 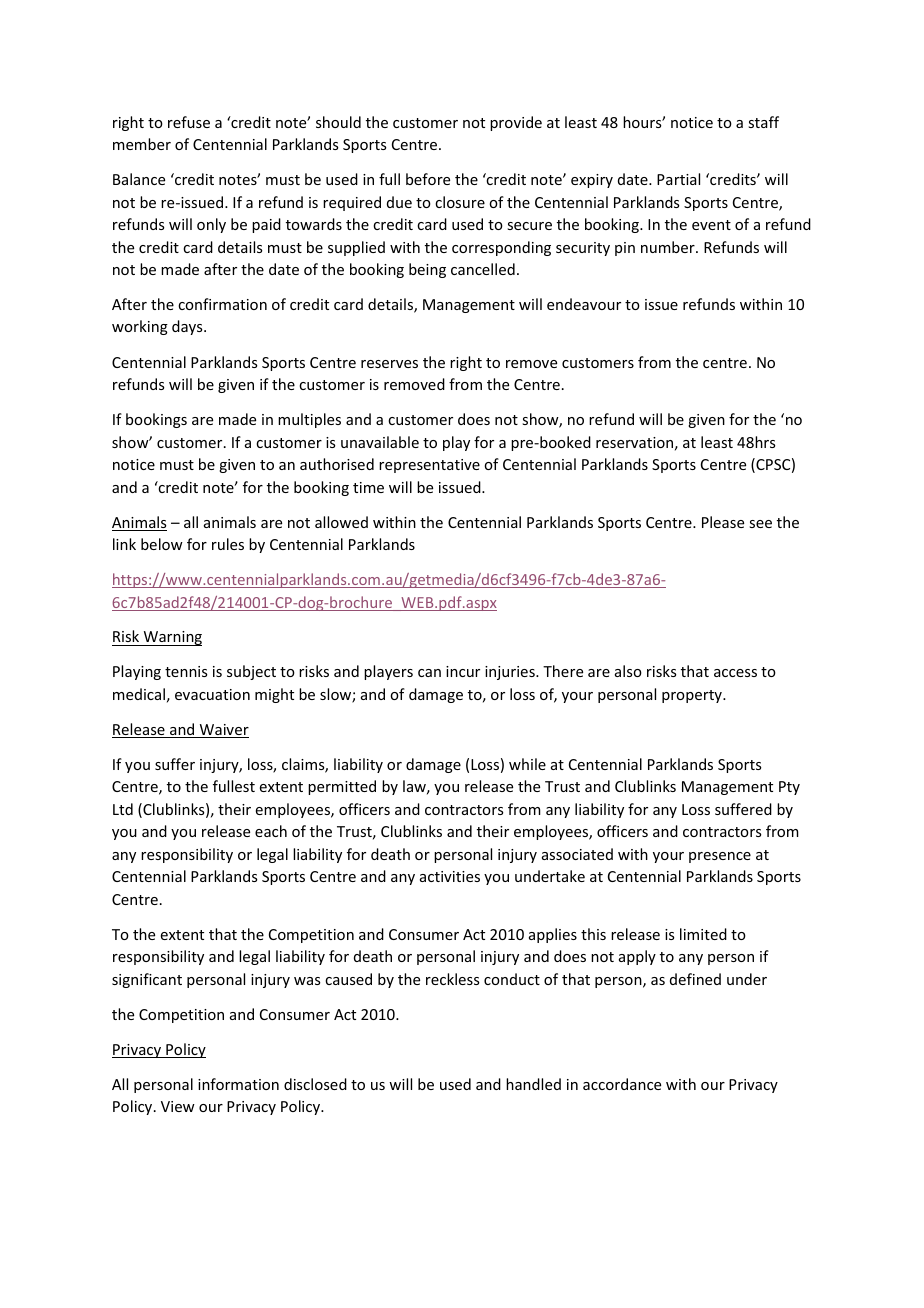 I want to click on incur, so click(x=463, y=671).
